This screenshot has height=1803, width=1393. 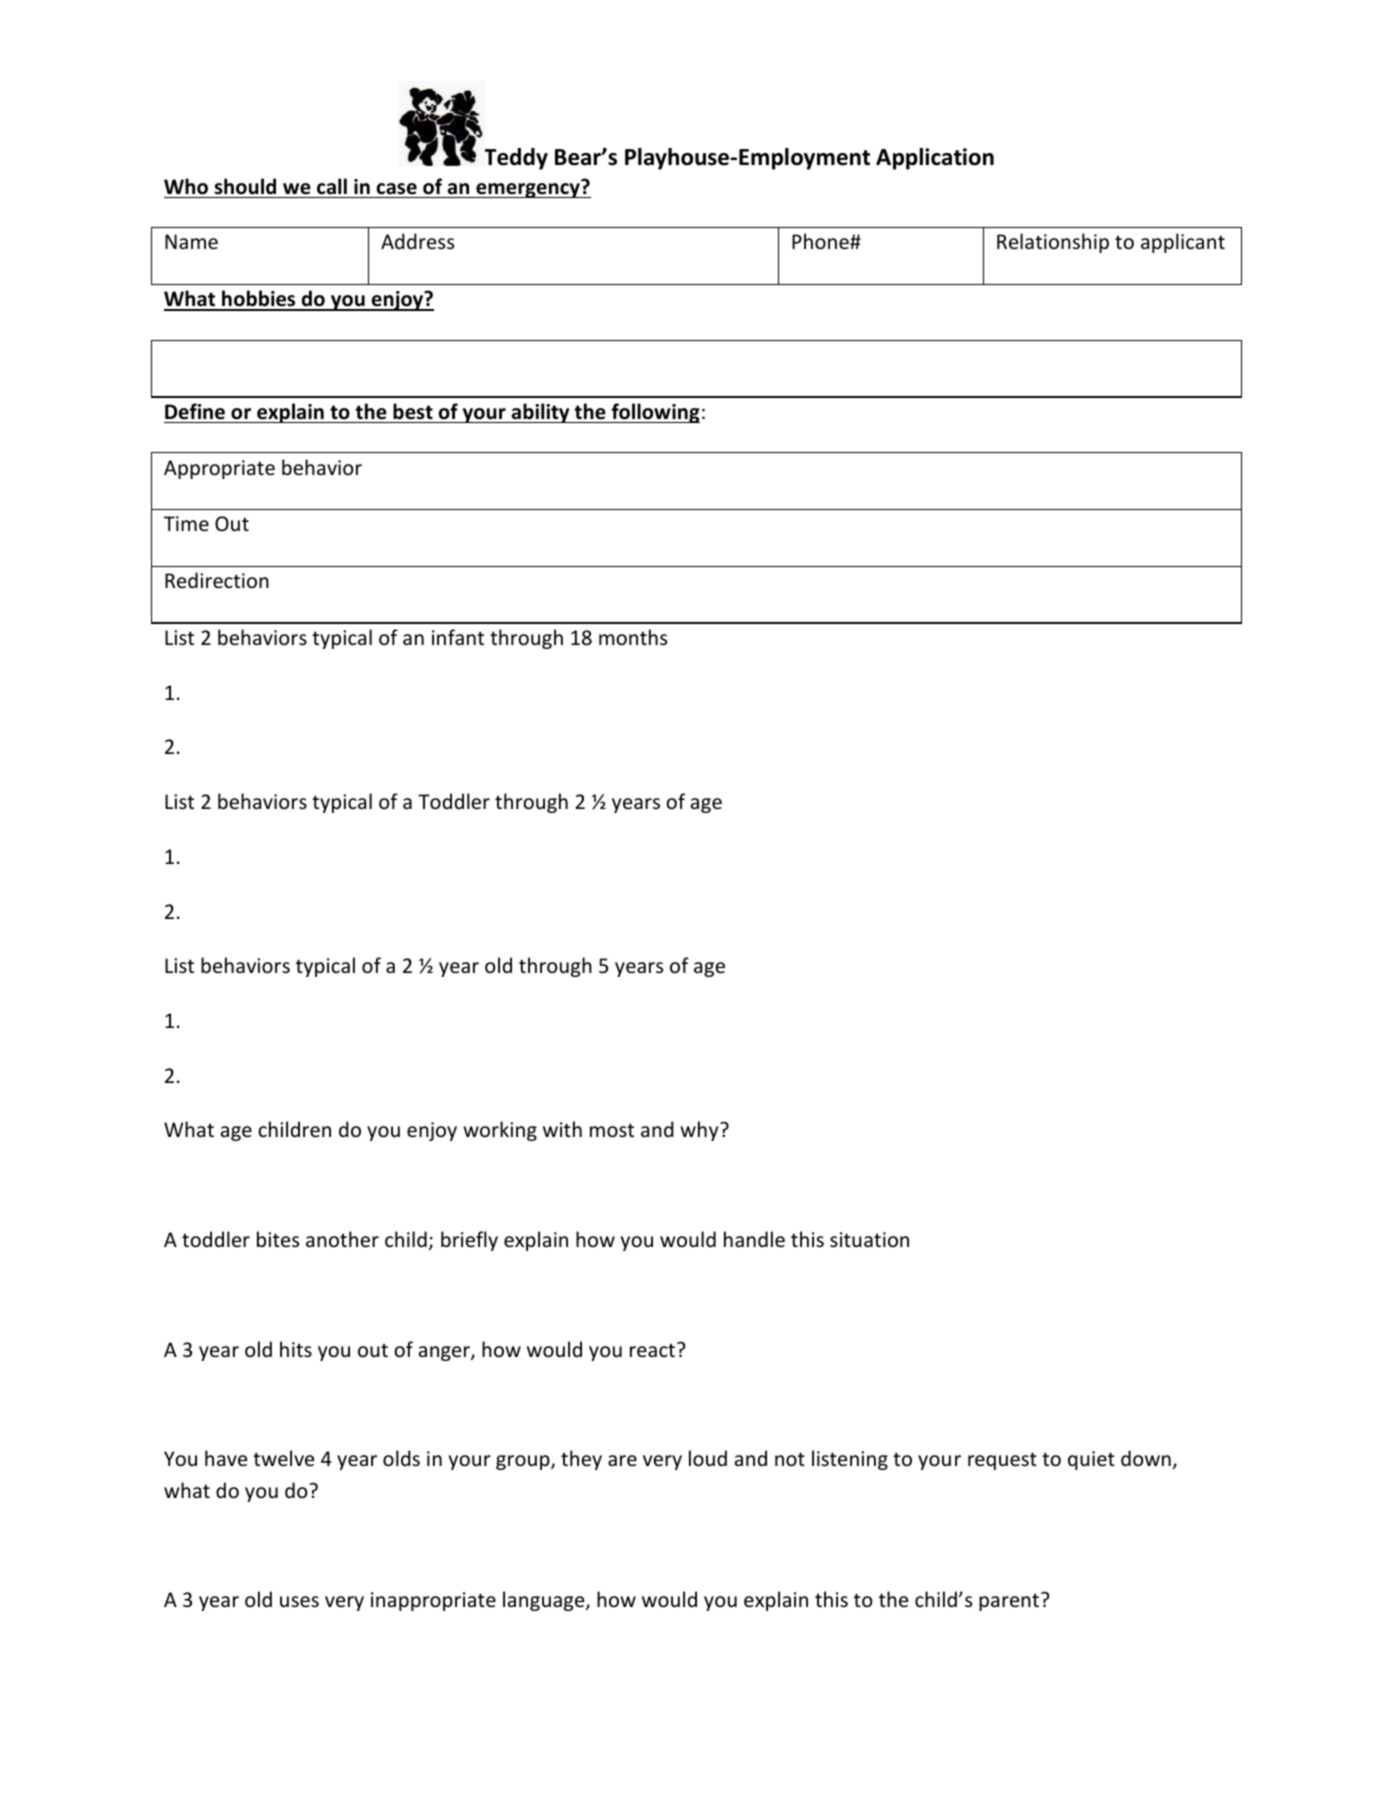 I want to click on parent, so click(x=1010, y=1601).
